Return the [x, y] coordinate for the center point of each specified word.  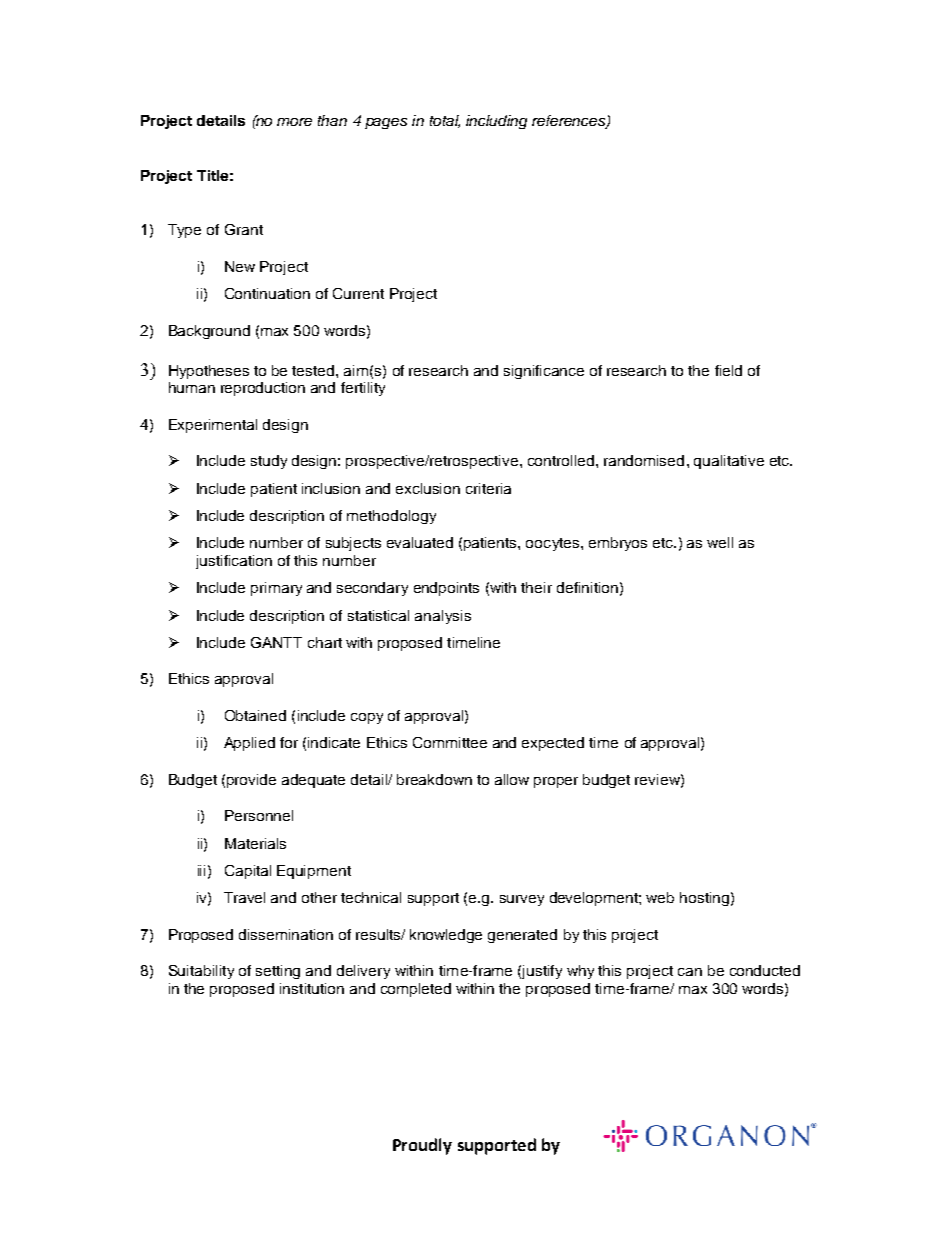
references [570, 122]
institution [312, 988]
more [294, 122]
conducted [765, 970]
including [496, 122]
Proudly [422, 1146]
